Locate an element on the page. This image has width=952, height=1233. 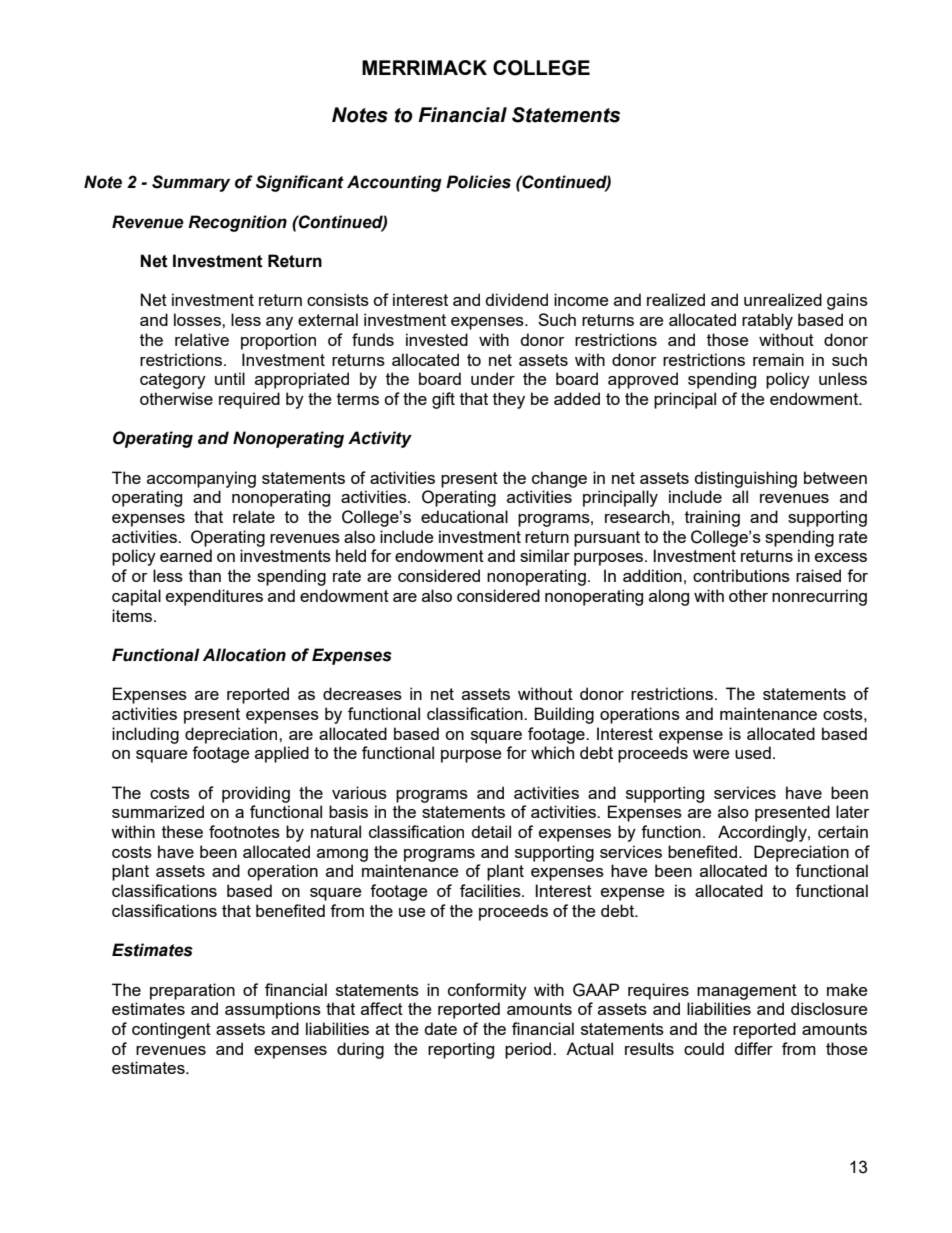
date is located at coordinates (440, 1028).
